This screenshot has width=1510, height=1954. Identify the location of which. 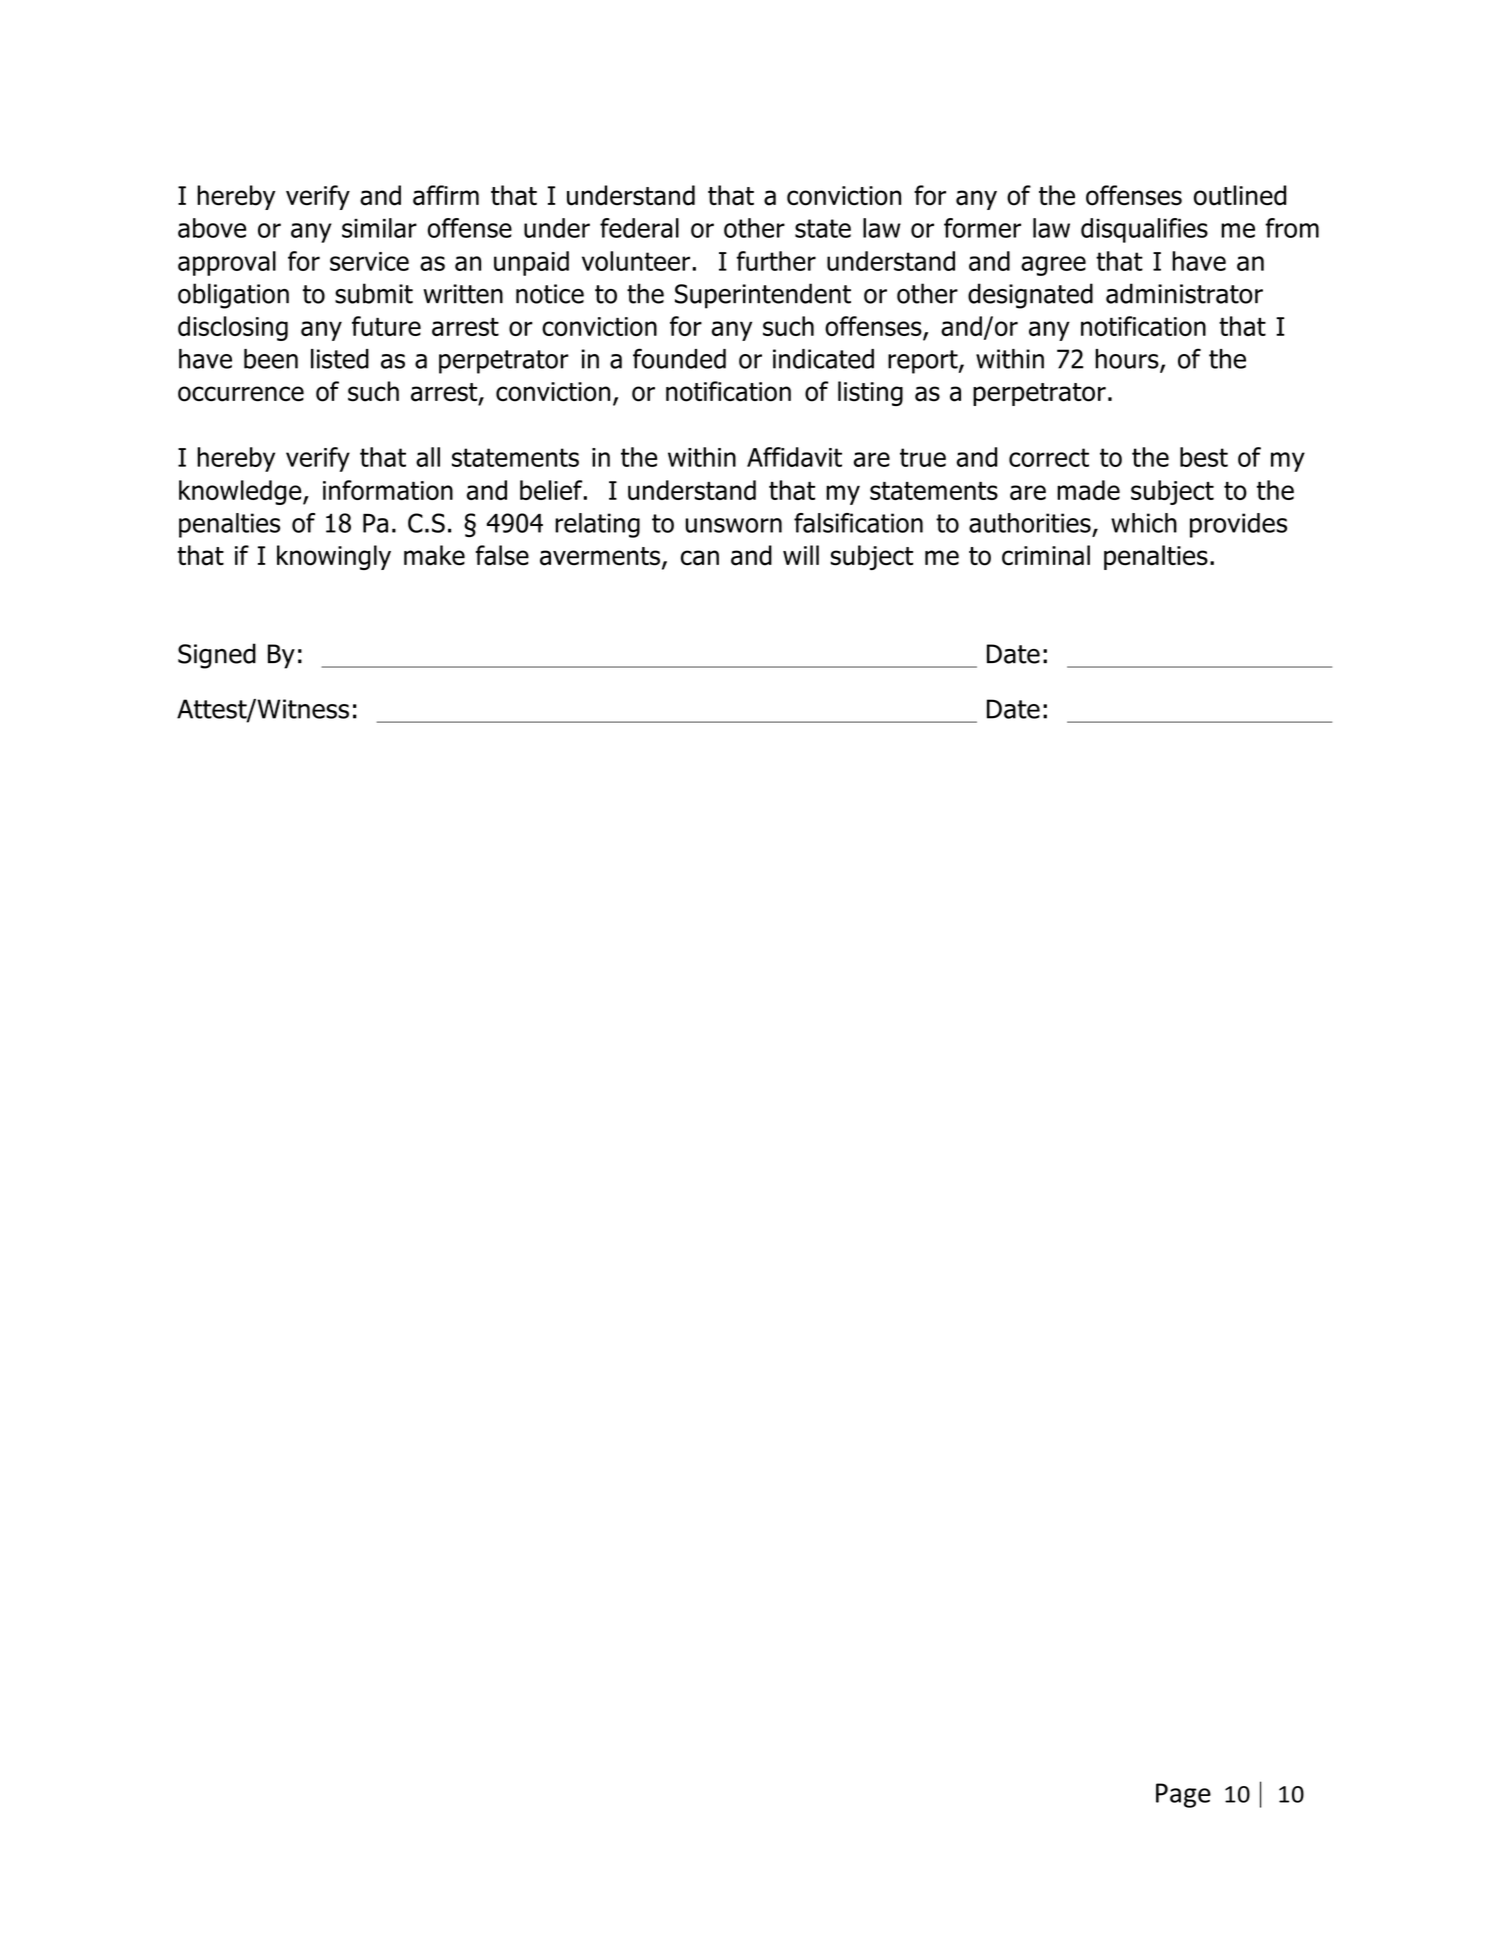
(1144, 523).
